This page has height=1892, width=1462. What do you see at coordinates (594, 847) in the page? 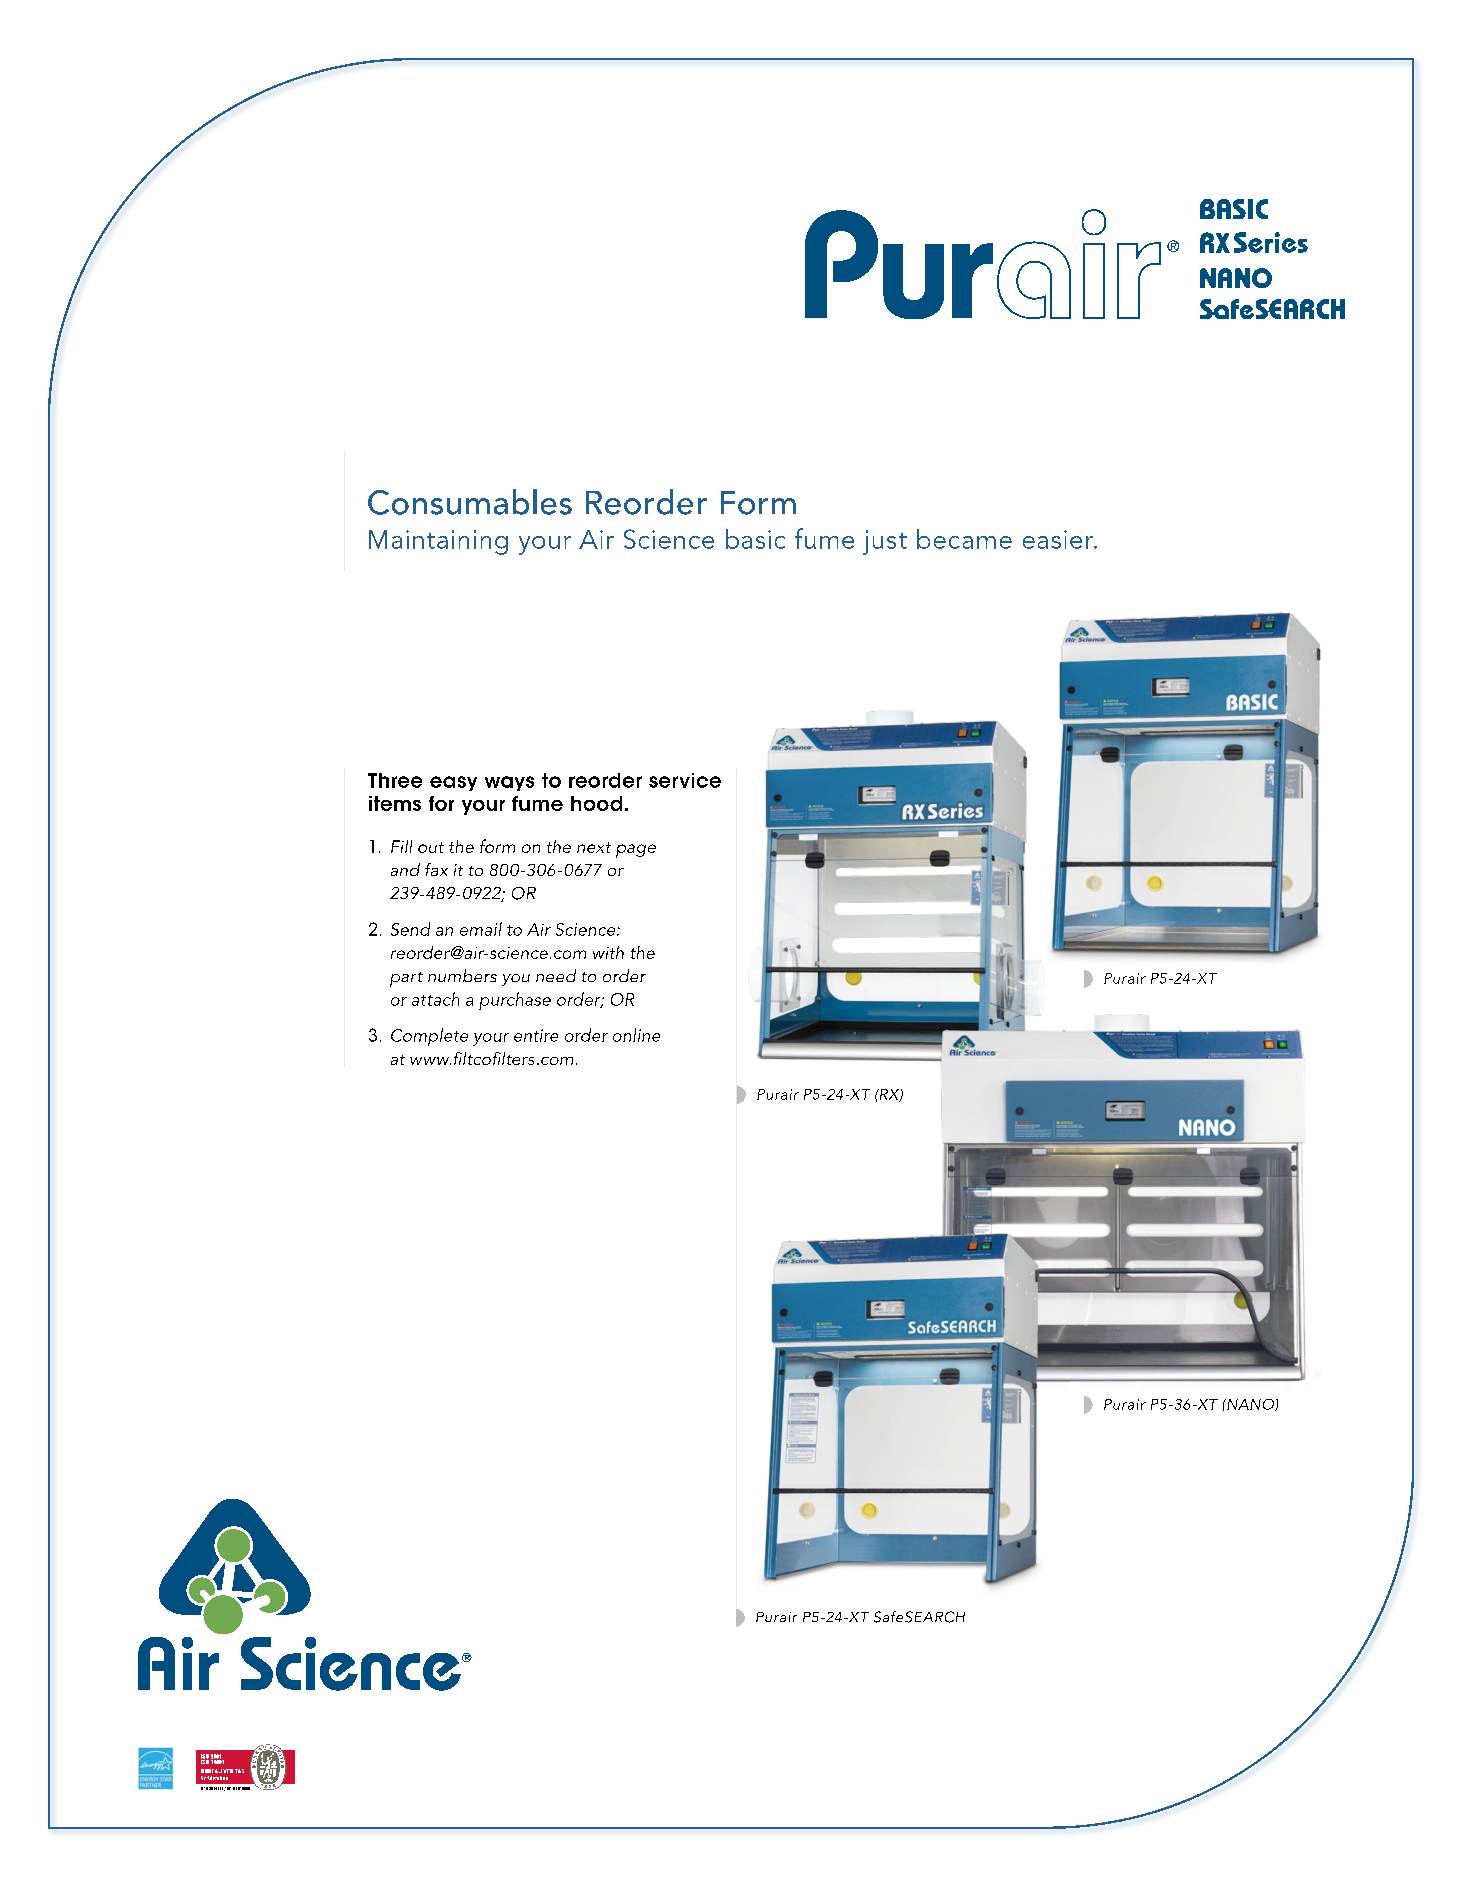
I see `next` at bounding box center [594, 847].
